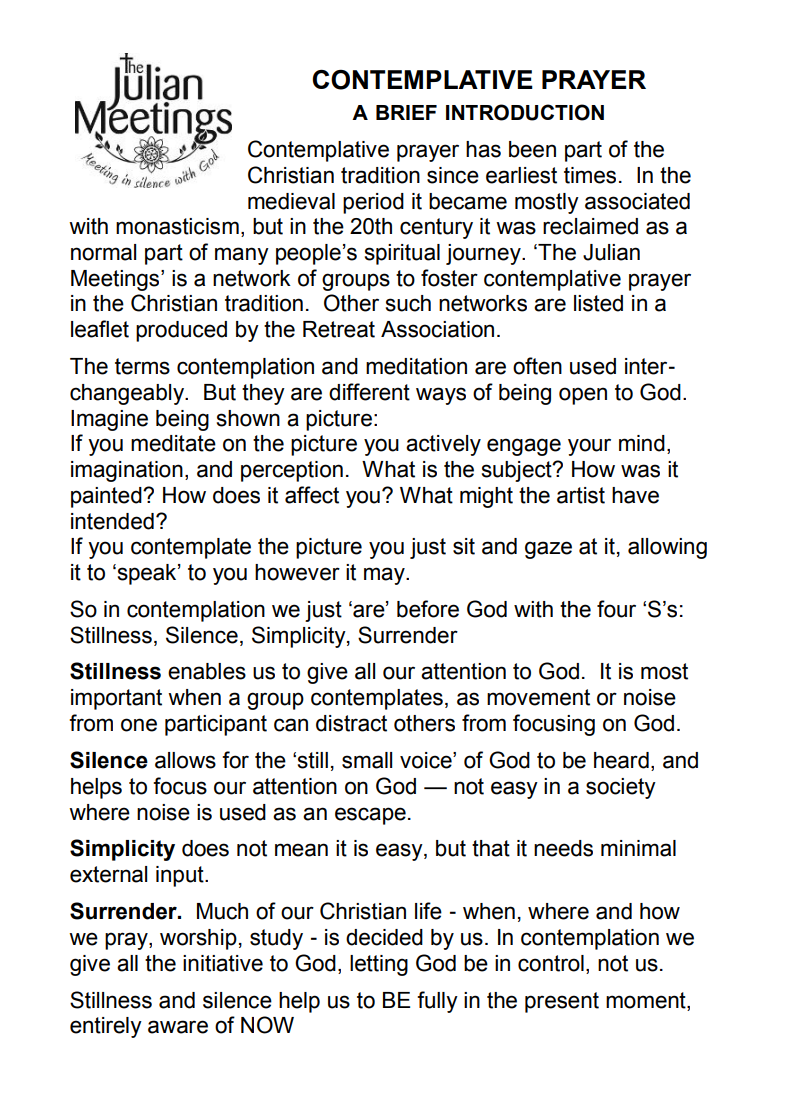 Image resolution: width=785 pixels, height=1110 pixels. What do you see at coordinates (178, 1027) in the image?
I see `aware` at bounding box center [178, 1027].
